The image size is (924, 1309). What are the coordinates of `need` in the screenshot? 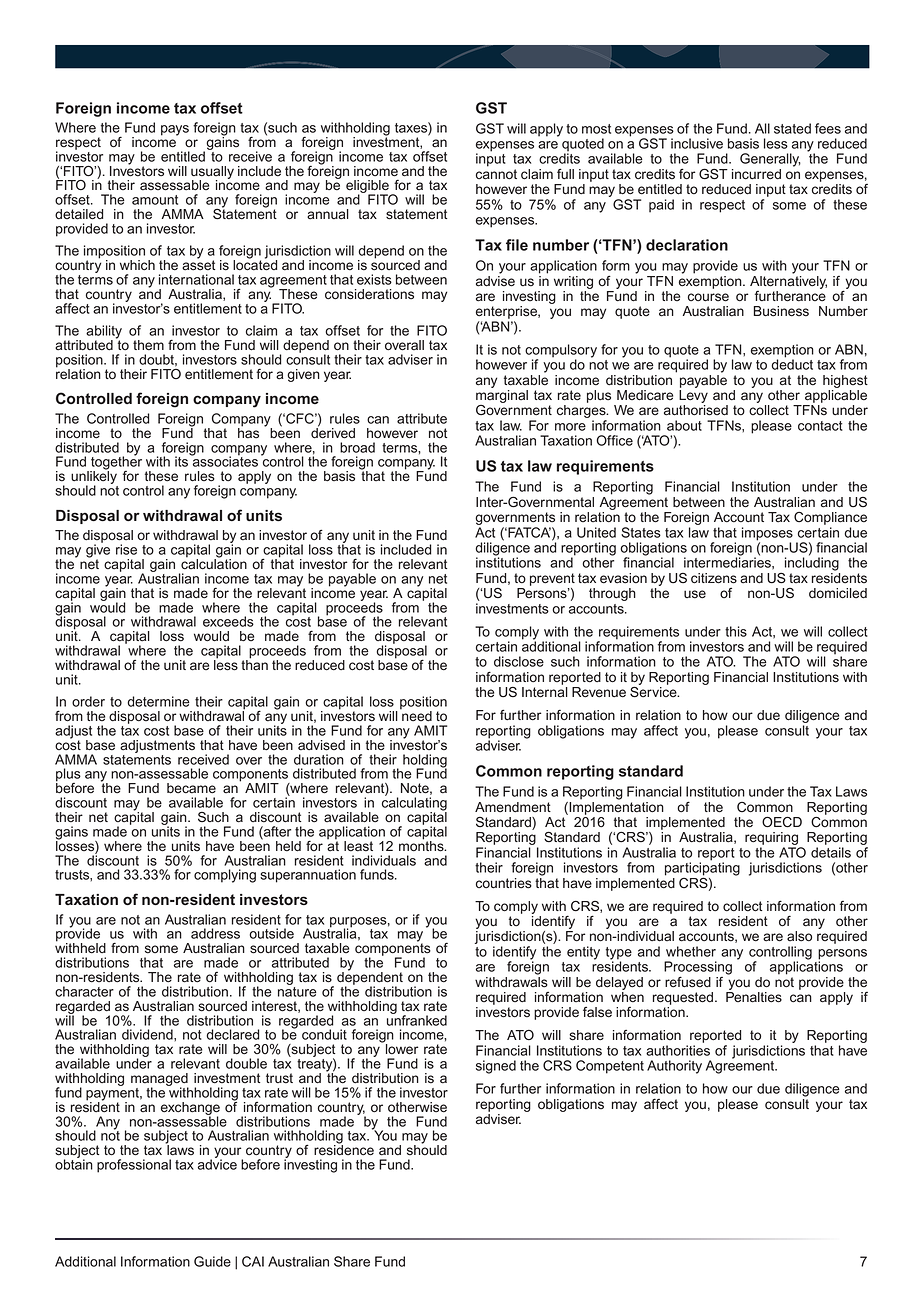 It's located at (416, 715).
